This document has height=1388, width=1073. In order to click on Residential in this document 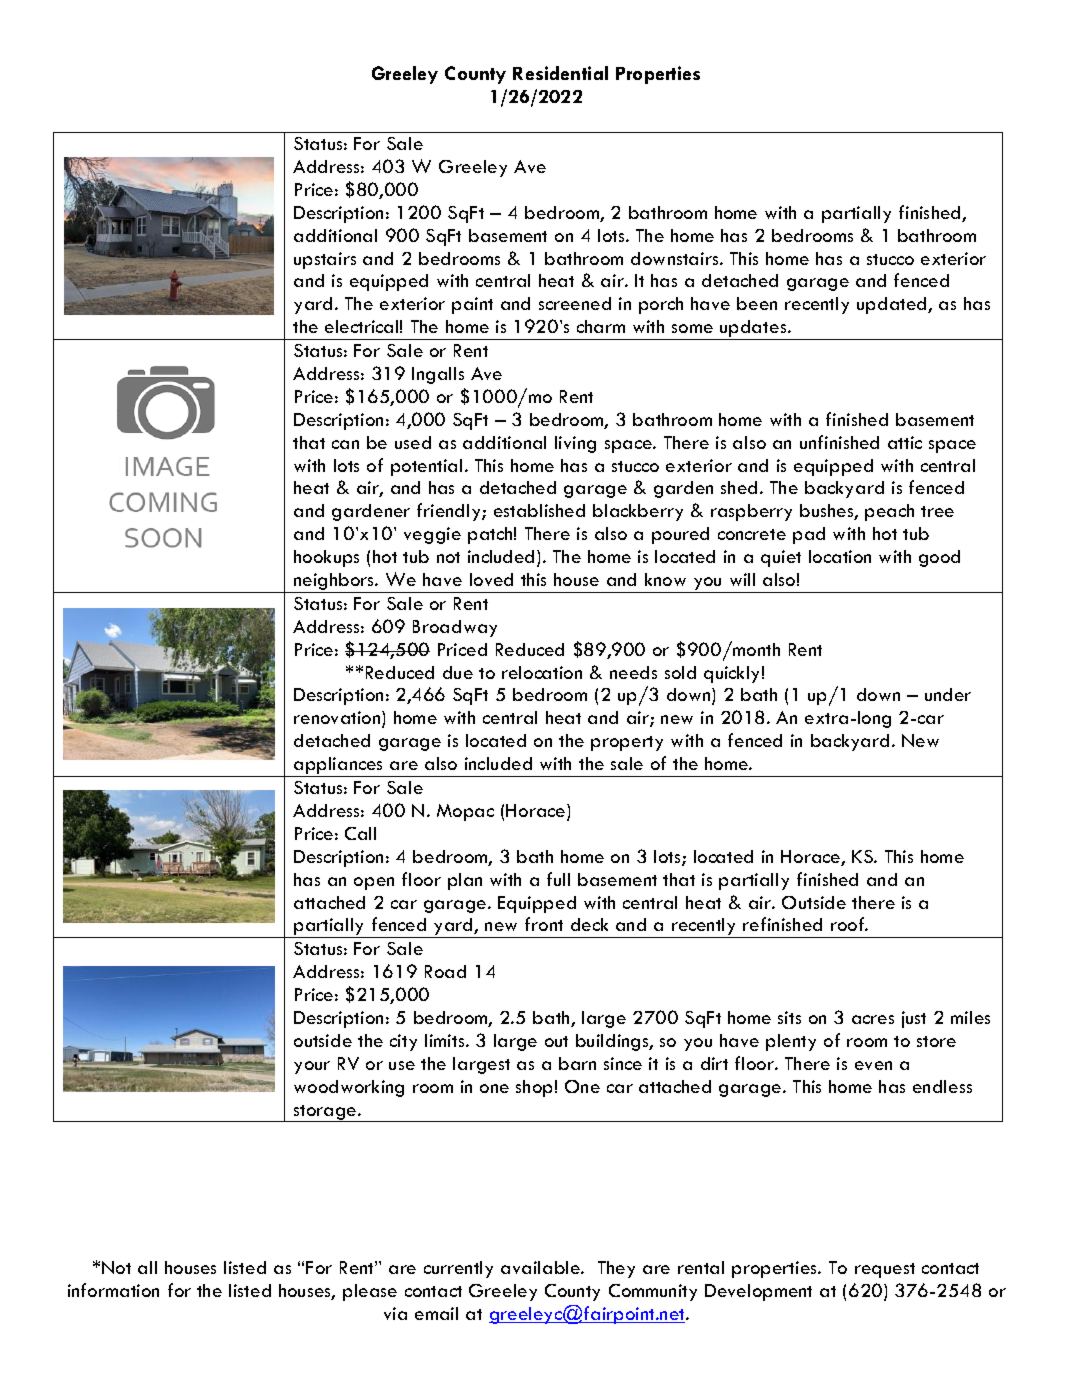, I will do `click(560, 73)`.
